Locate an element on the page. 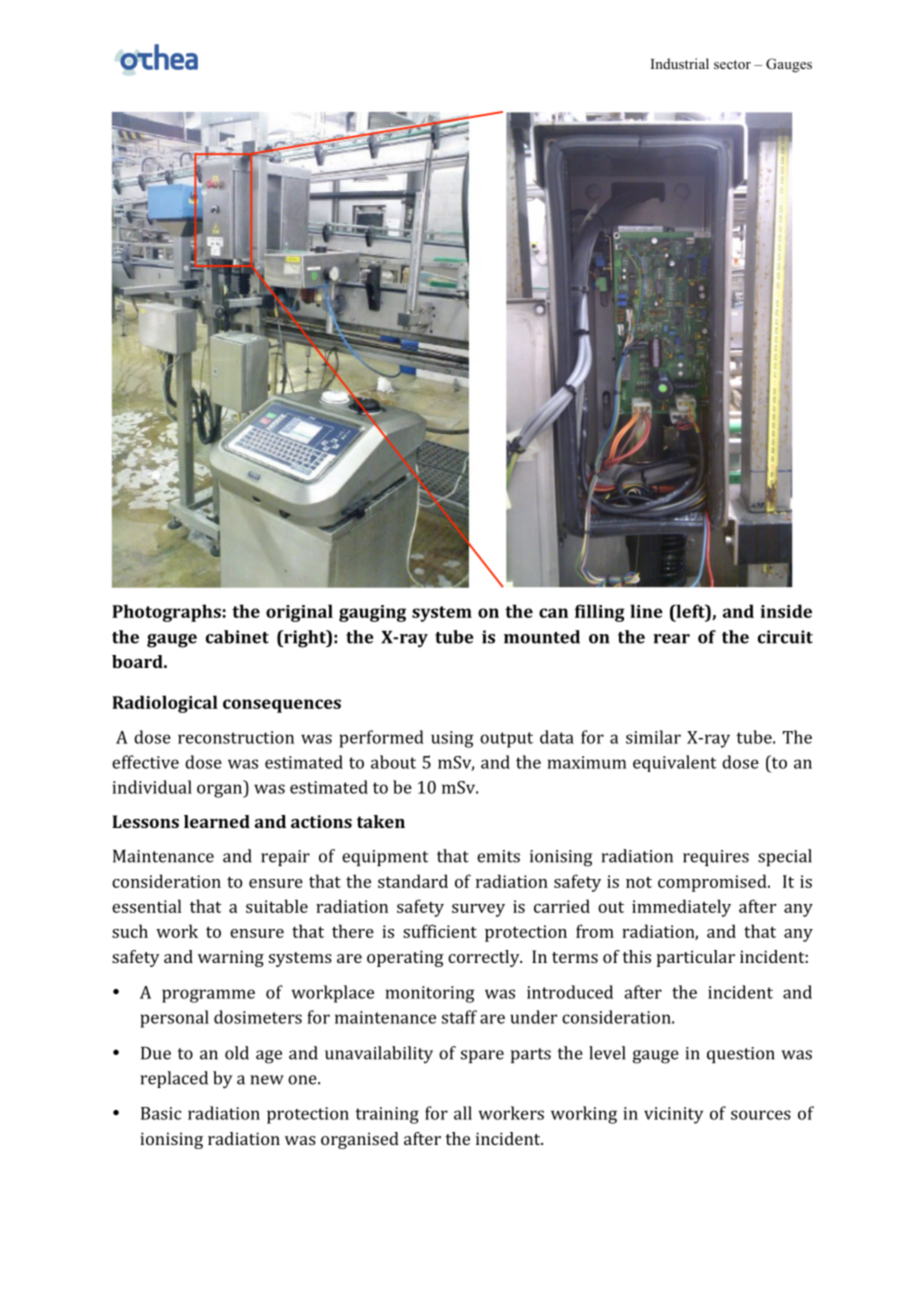 This image has width=924, height=1308. rear is located at coordinates (671, 639).
